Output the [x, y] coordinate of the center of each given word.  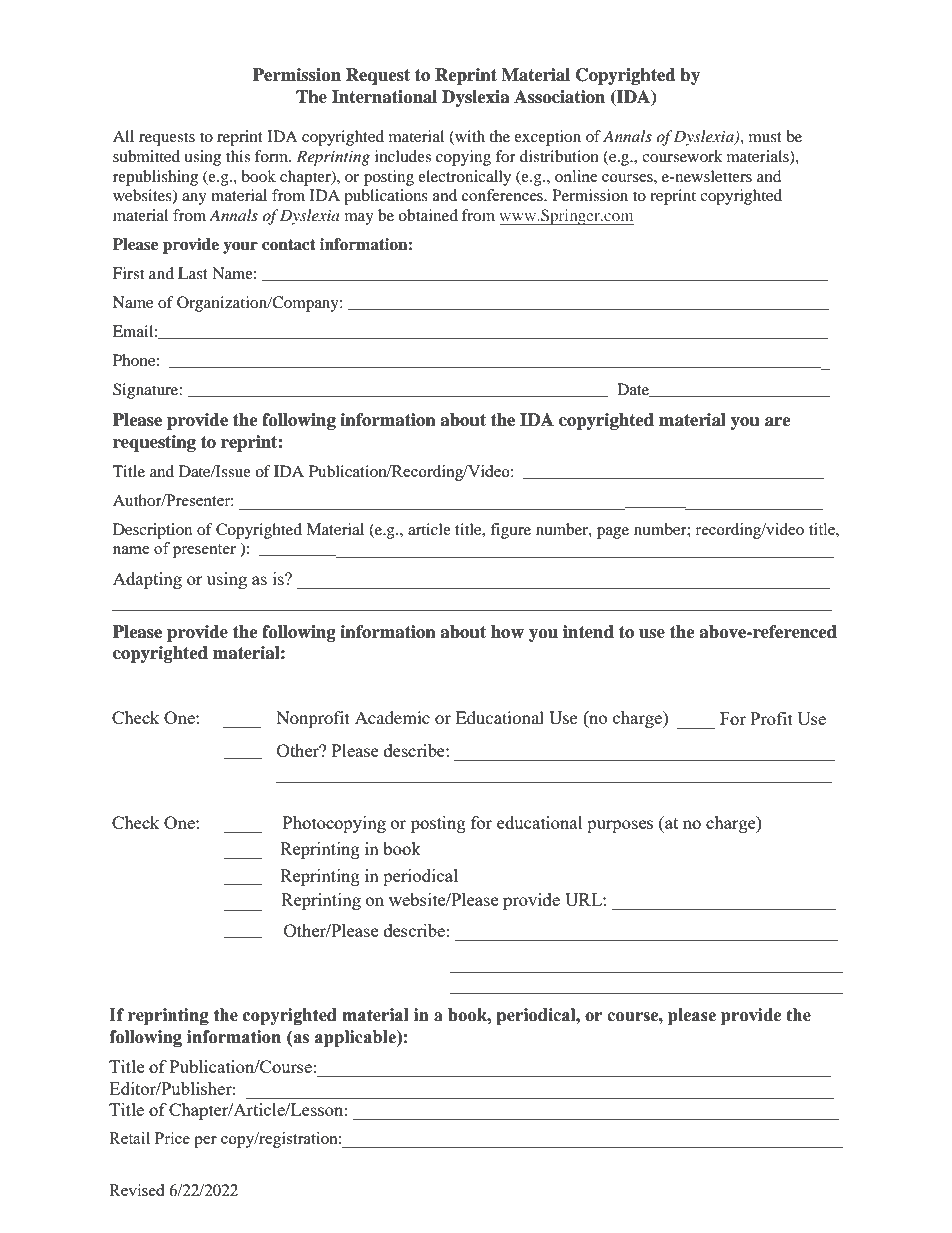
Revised [136, 1190]
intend [588, 632]
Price [172, 1138]
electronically [464, 178]
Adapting [147, 580]
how [507, 632]
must [765, 137]
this [238, 156]
